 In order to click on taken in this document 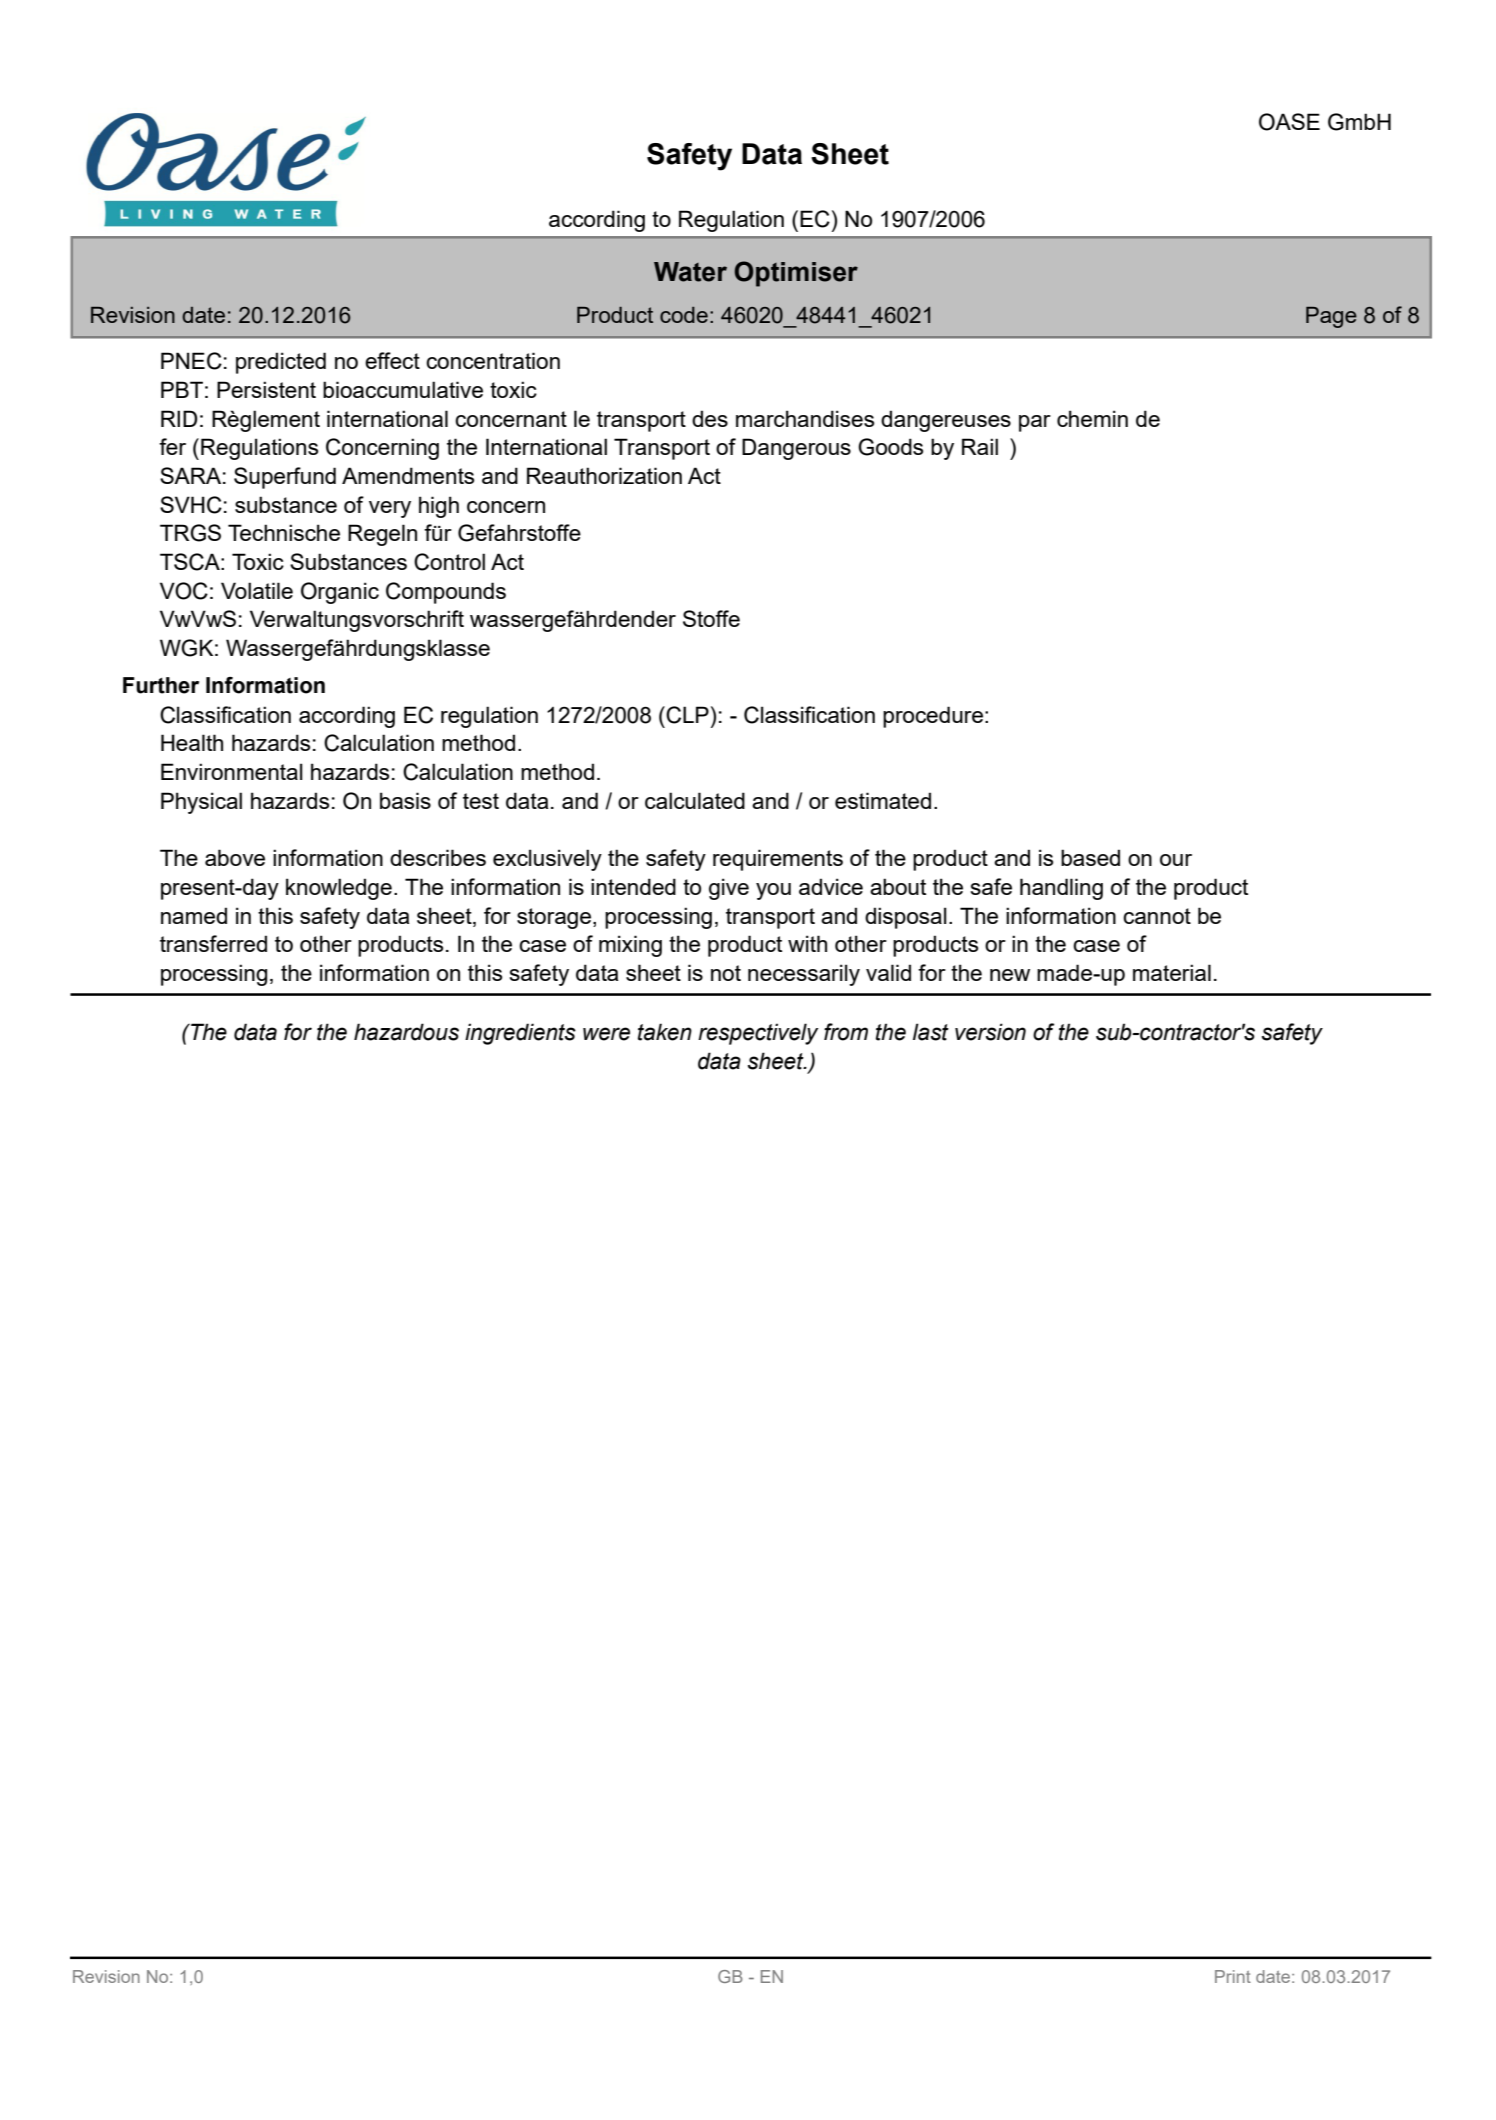, I will do `click(665, 1032)`.
